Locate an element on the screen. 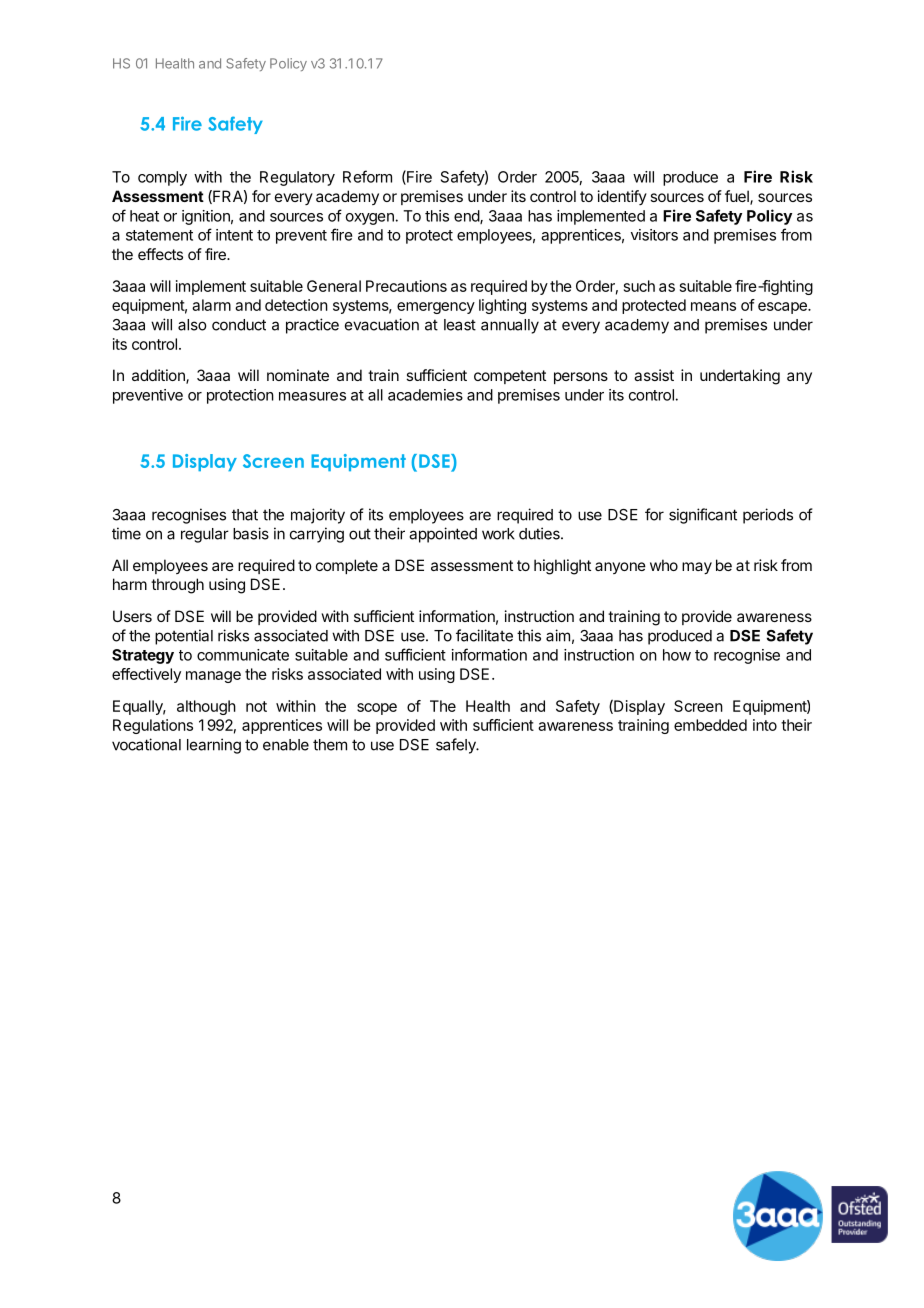  learning is located at coordinates (214, 746).
